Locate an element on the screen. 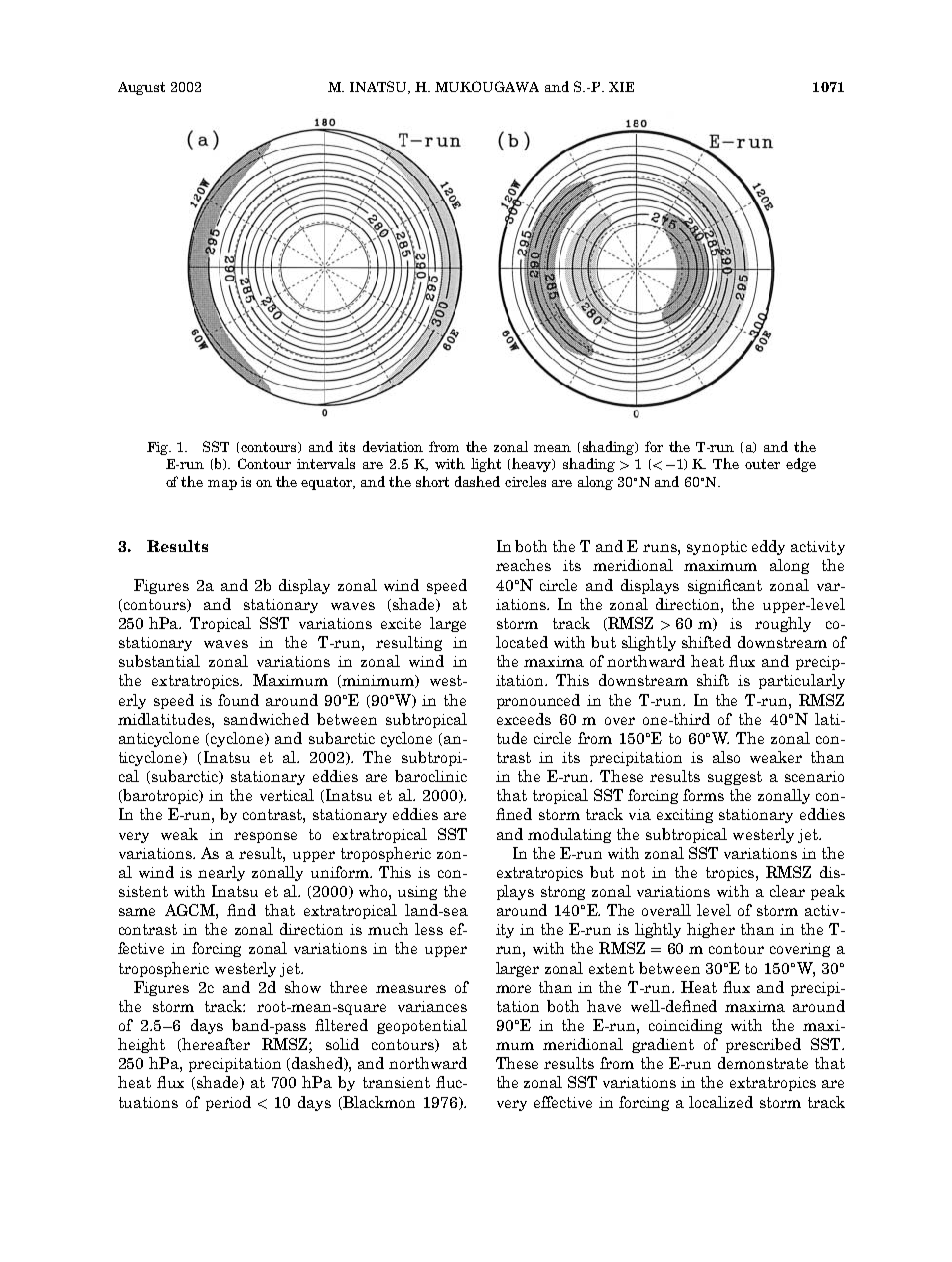 This screenshot has width=952, height=1262. outer is located at coordinates (762, 464).
